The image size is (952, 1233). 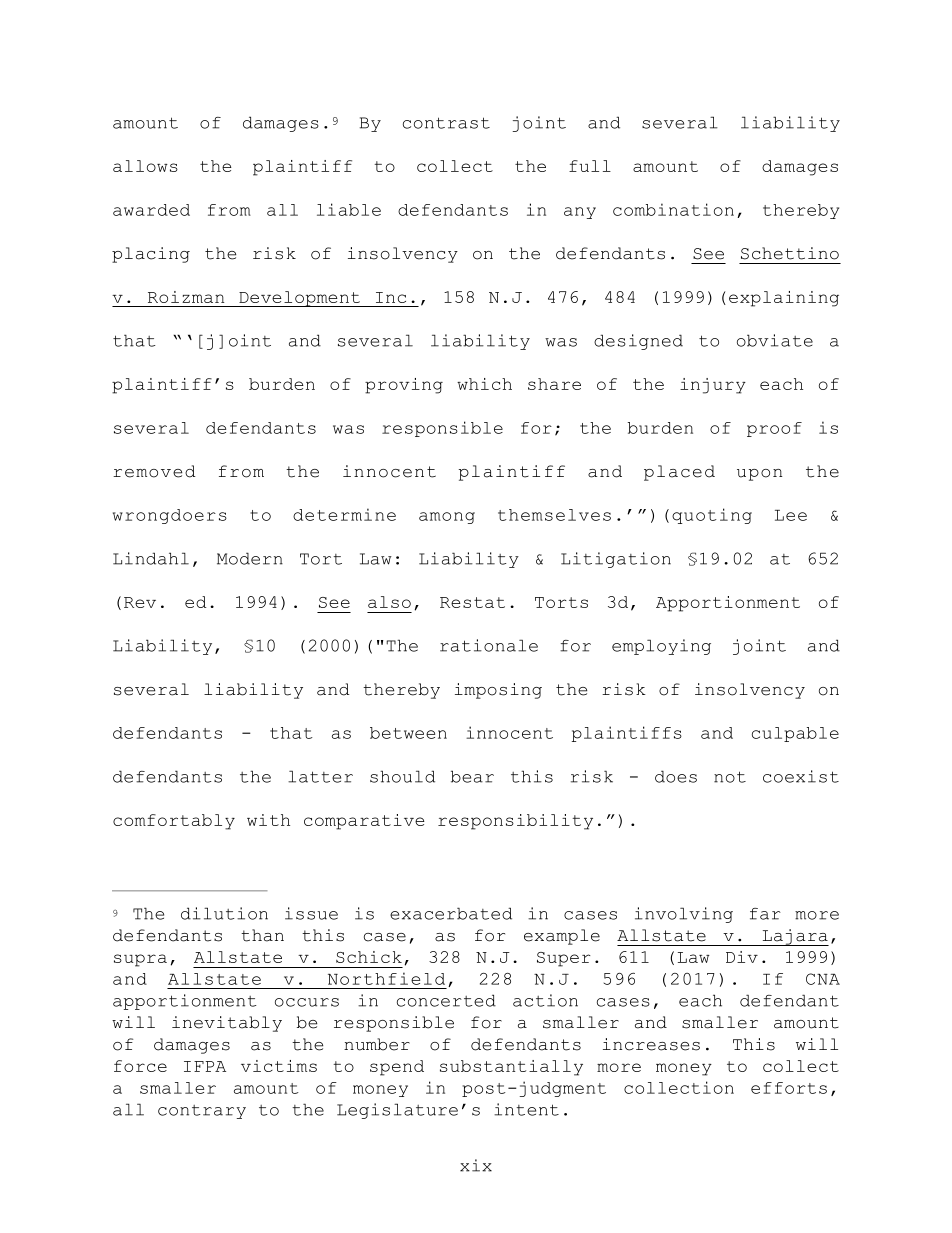 What do you see at coordinates (224, 913) in the screenshot?
I see `dilution` at bounding box center [224, 913].
